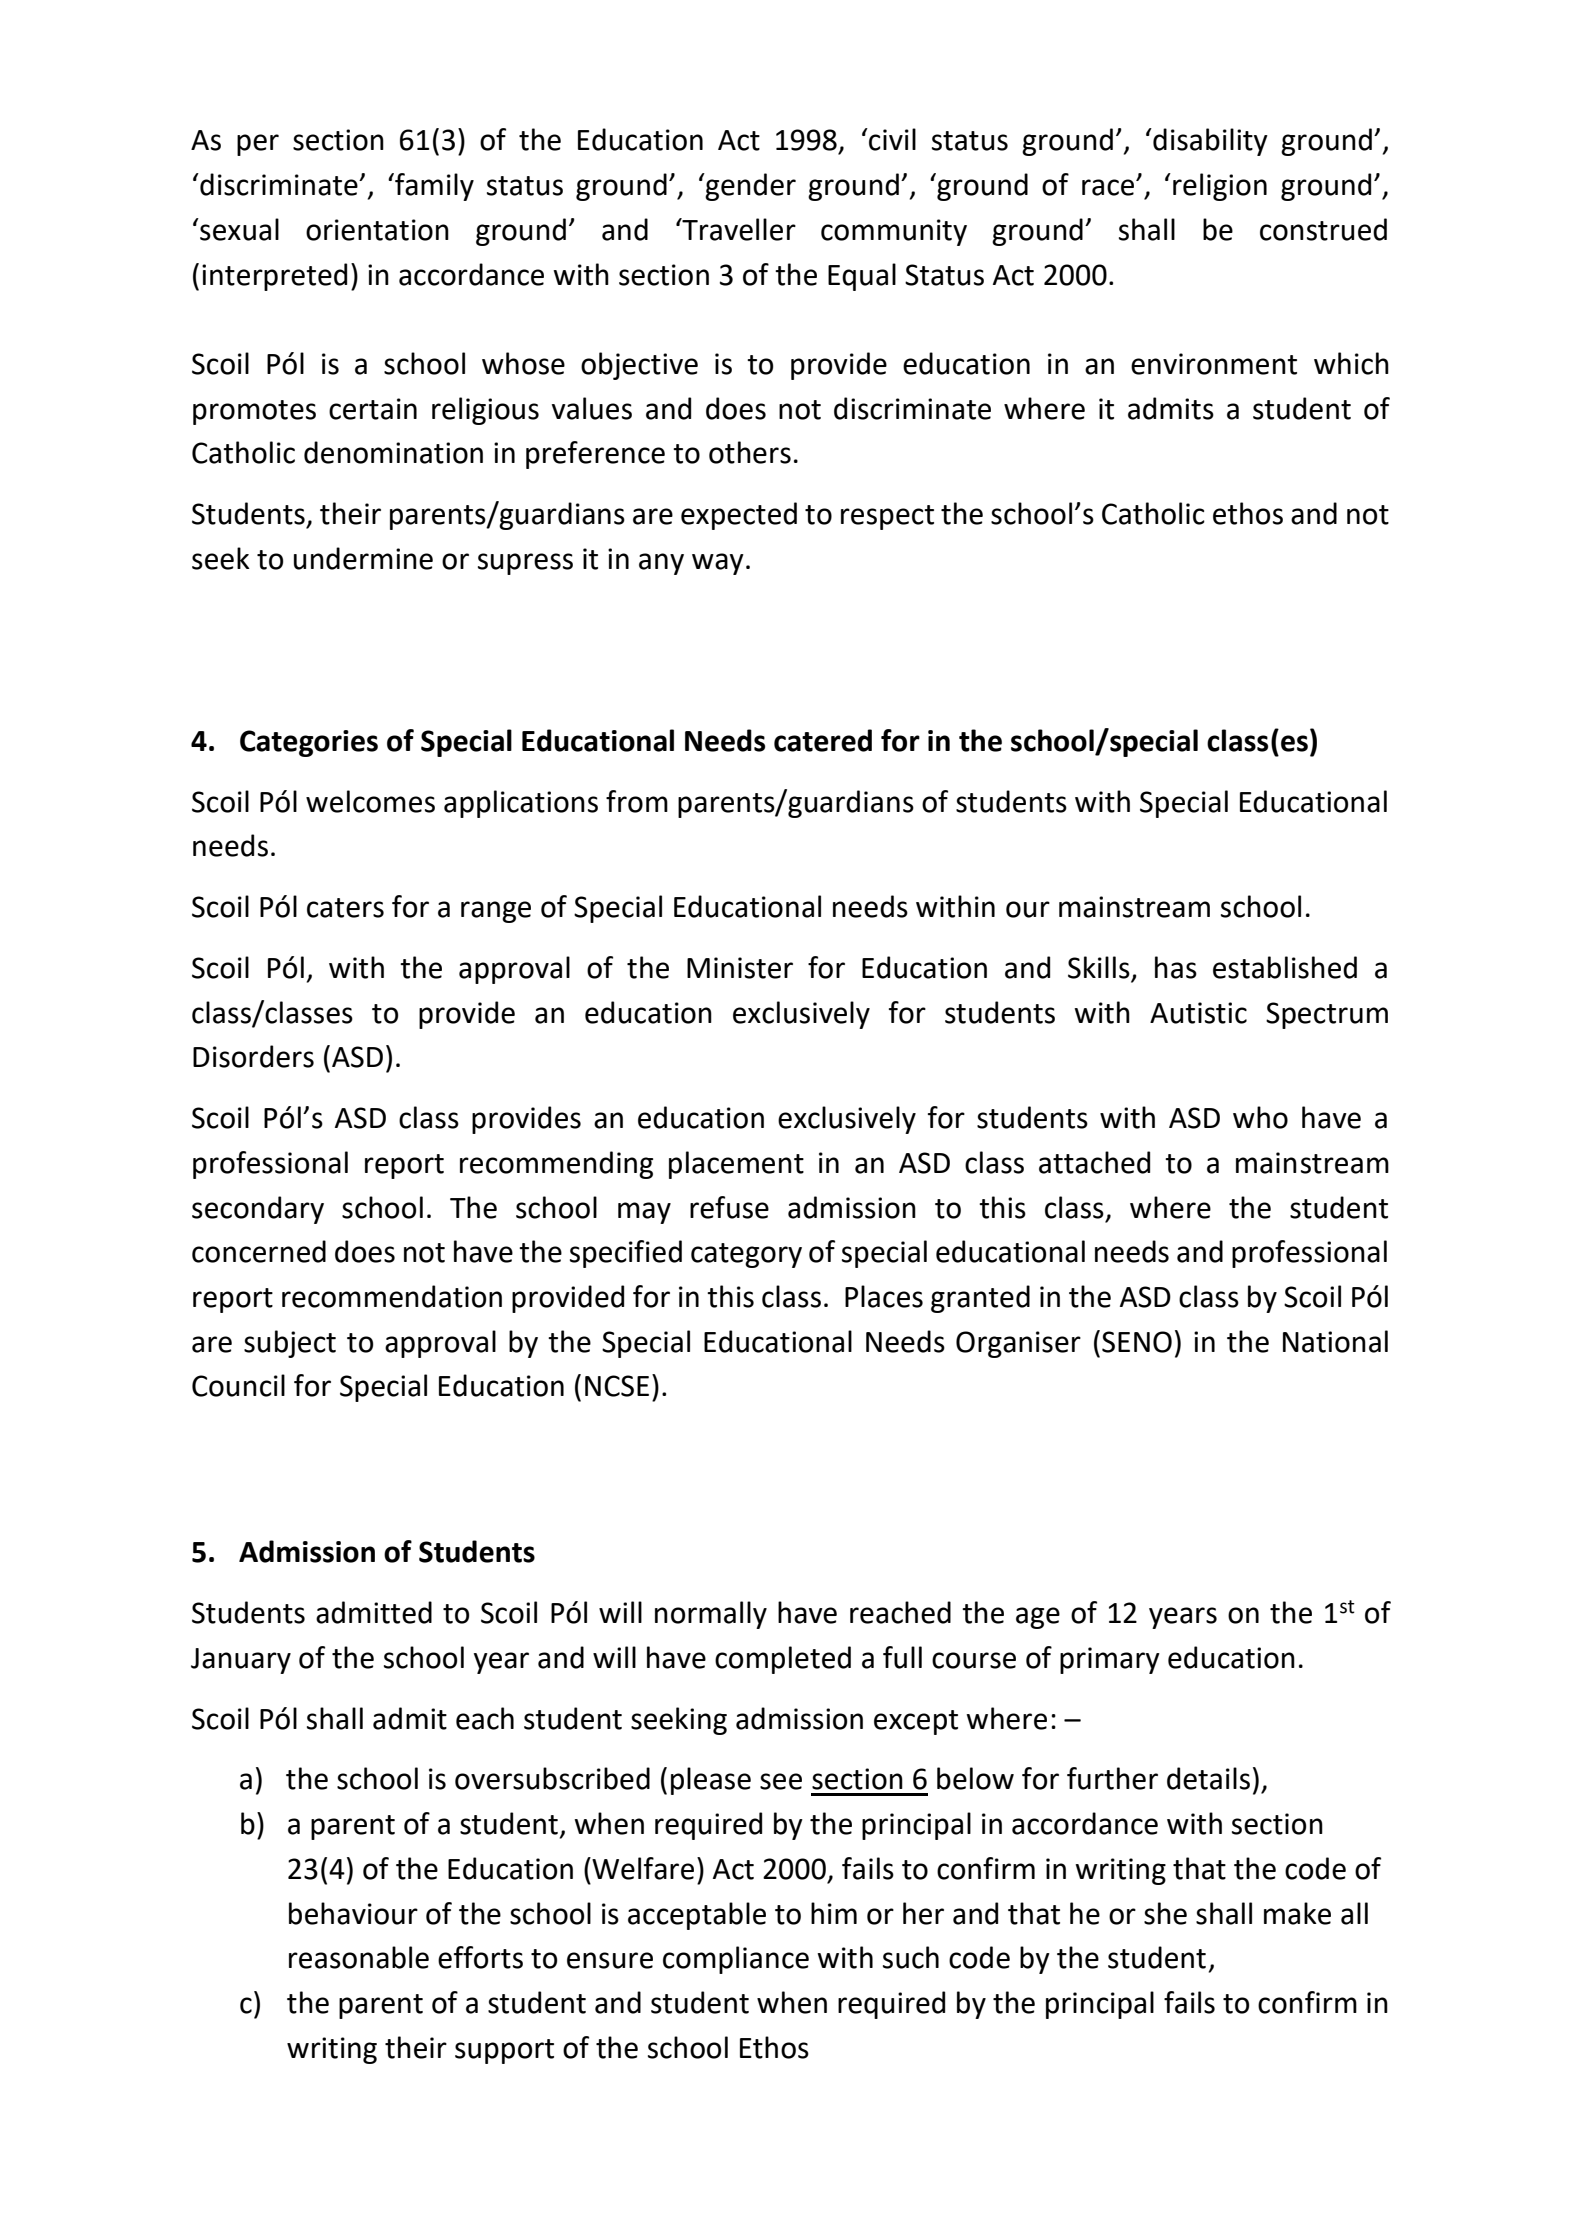  I want to click on reasonable, so click(359, 1957).
